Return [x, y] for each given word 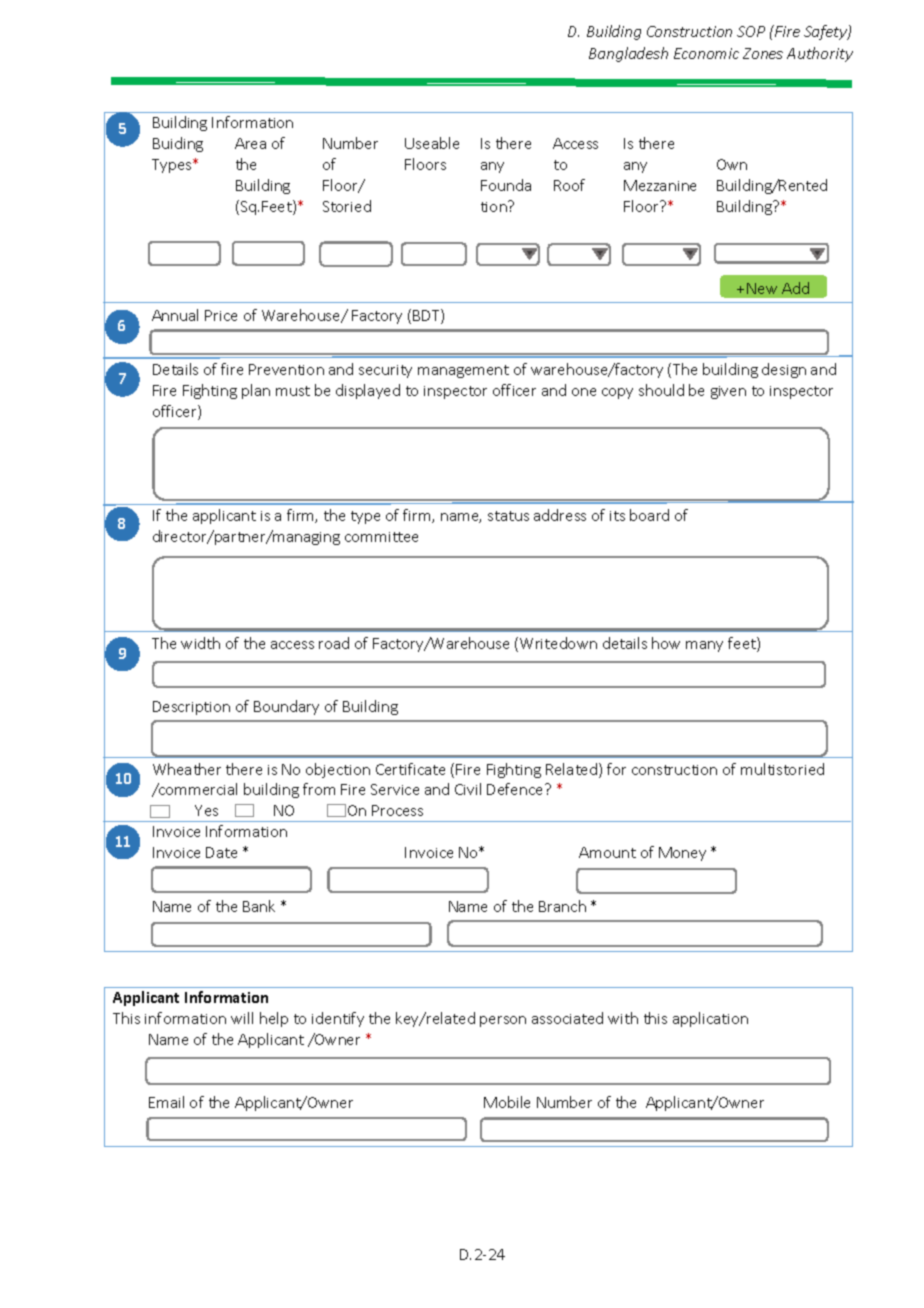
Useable [432, 143]
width [200, 643]
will [242, 1018]
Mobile [507, 1102]
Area [250, 143]
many [704, 646]
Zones [763, 53]
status [508, 516]
